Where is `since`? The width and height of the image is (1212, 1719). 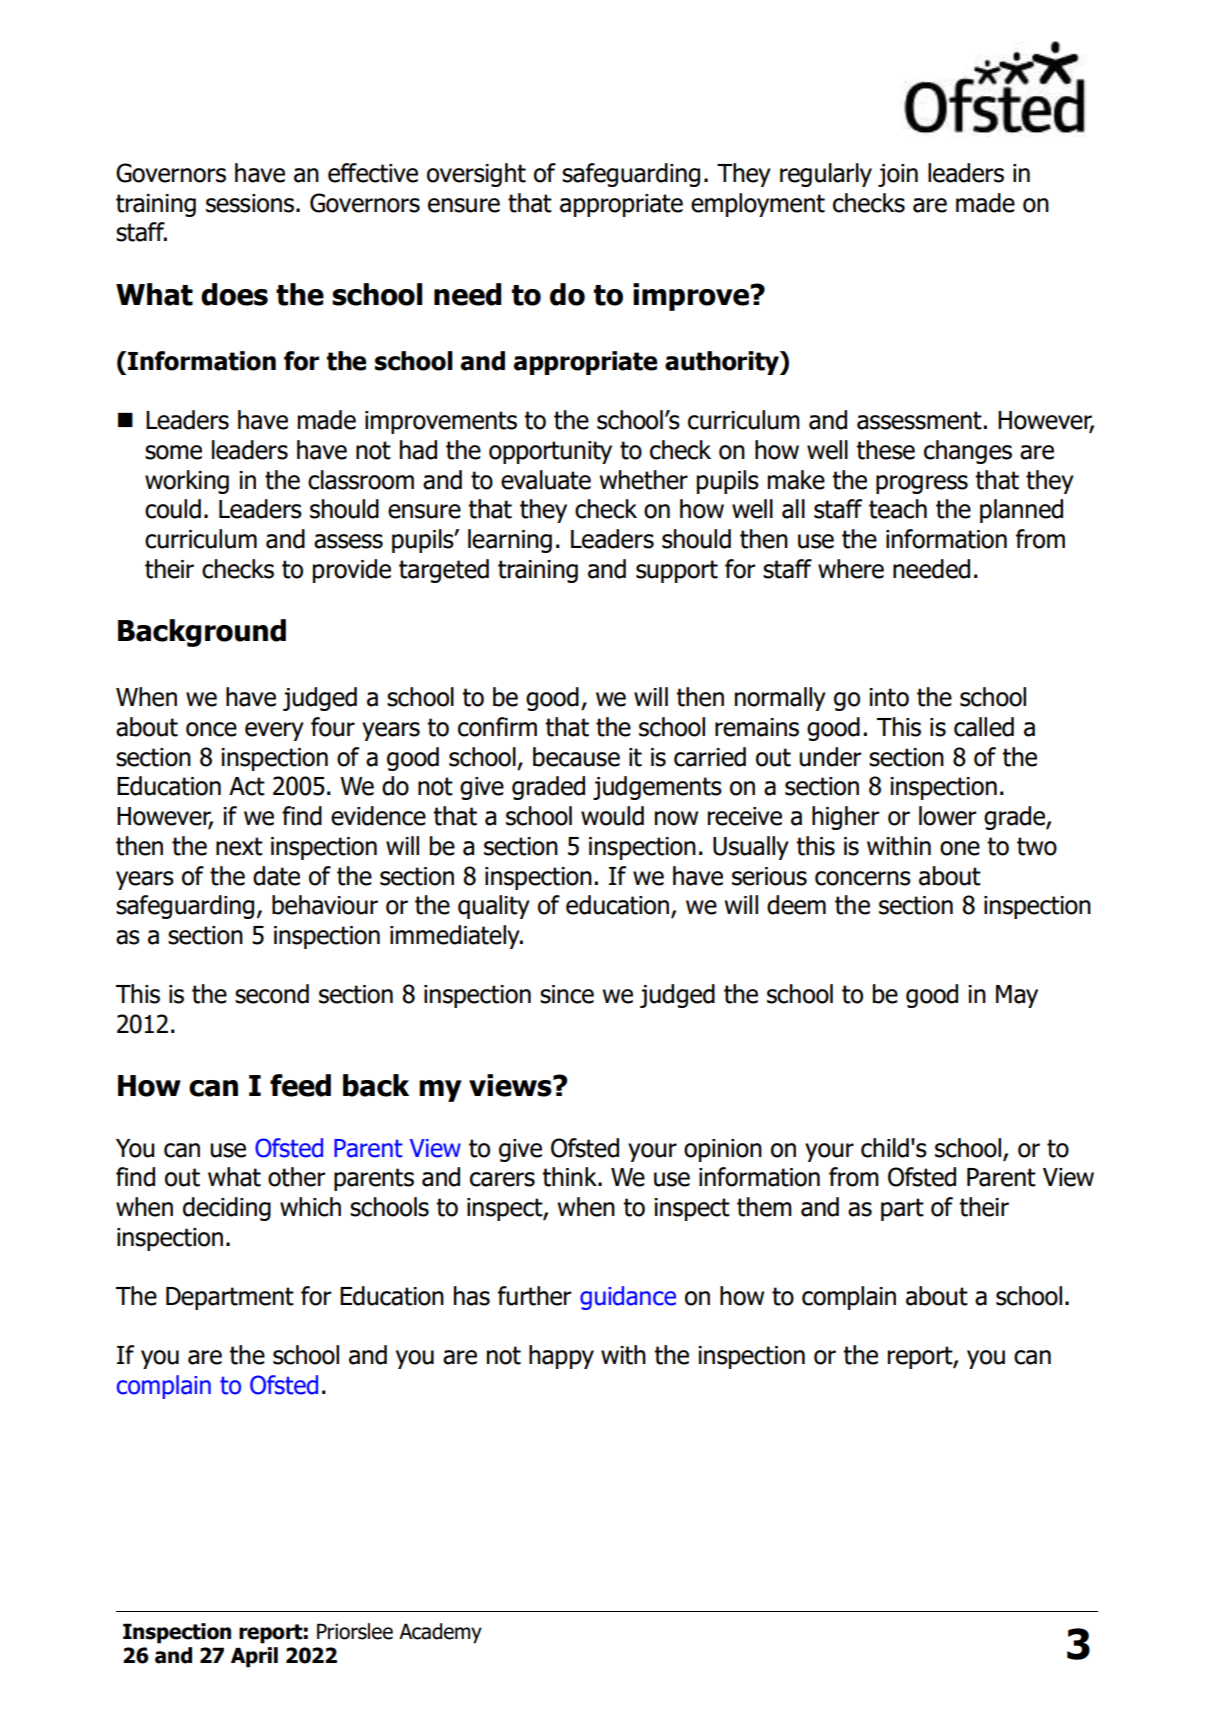 since is located at coordinates (567, 994).
